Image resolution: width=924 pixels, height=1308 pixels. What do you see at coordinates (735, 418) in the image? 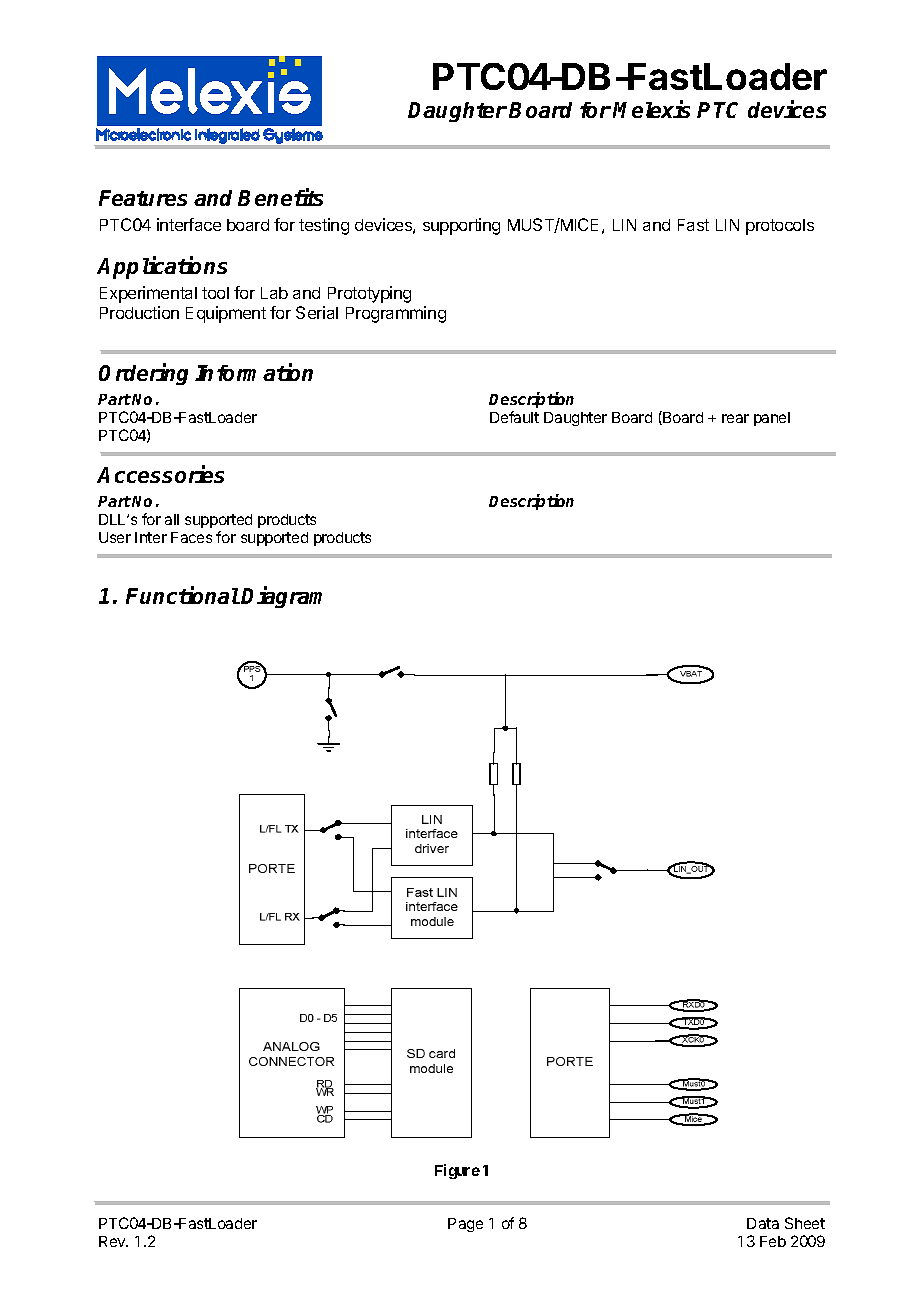
I see `rear` at bounding box center [735, 418].
